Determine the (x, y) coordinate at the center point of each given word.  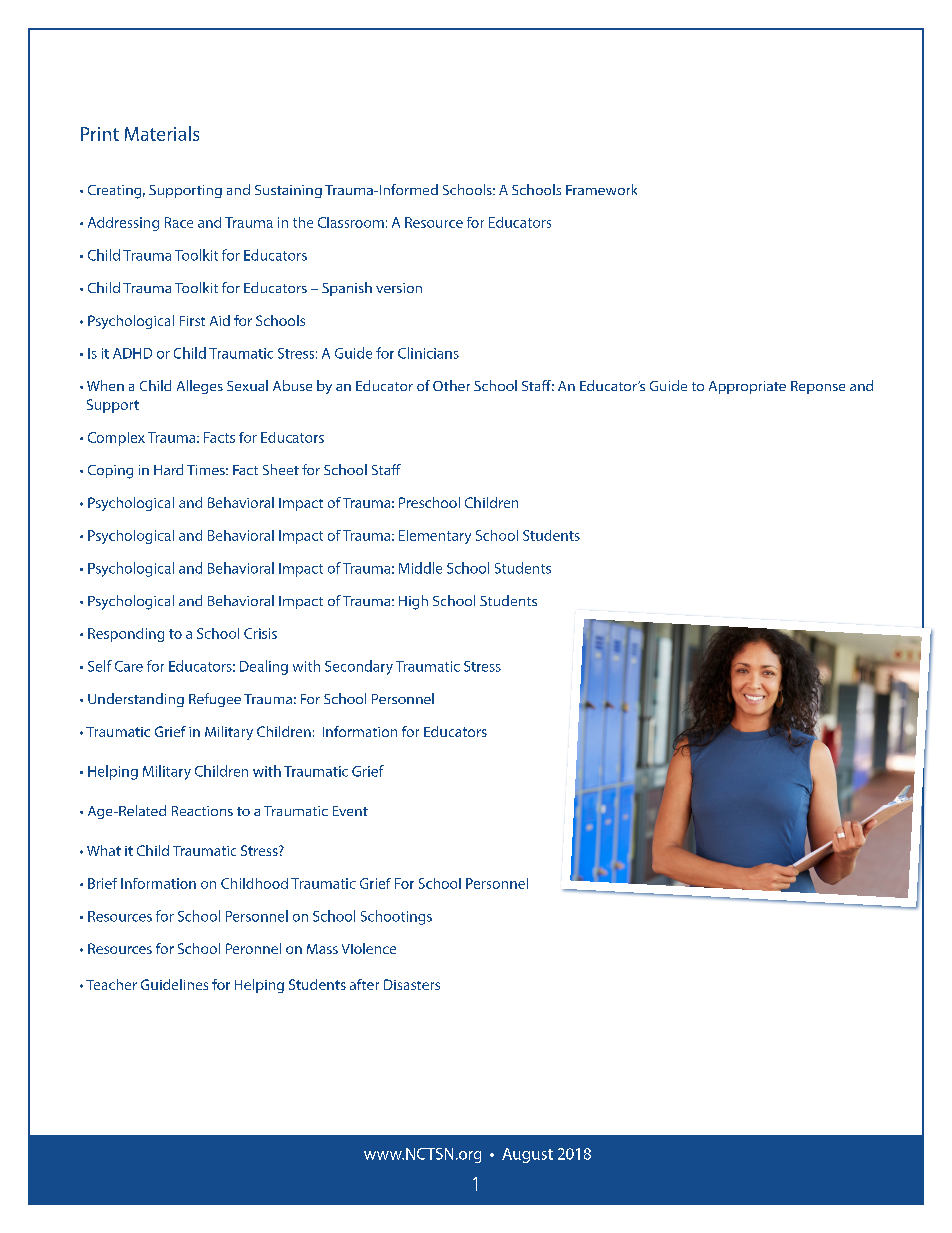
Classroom (351, 222)
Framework (601, 189)
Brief (102, 883)
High (413, 602)
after (364, 984)
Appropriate (747, 387)
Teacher (111, 984)
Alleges (200, 387)
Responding (126, 635)
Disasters (412, 984)
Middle (420, 568)
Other (451, 385)
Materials (162, 133)
